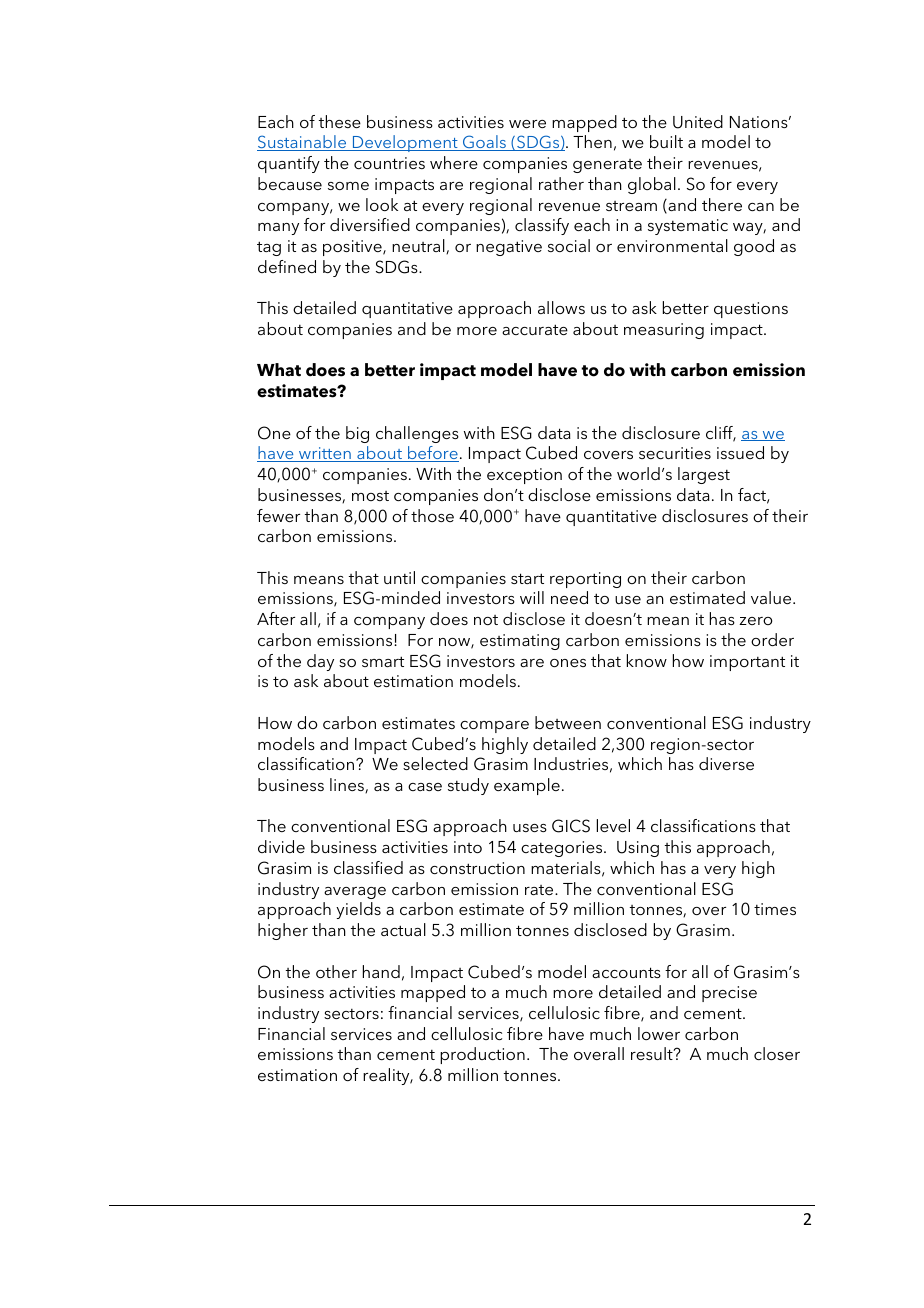 This document has width=924, height=1308. I want to click on other, so click(336, 971).
